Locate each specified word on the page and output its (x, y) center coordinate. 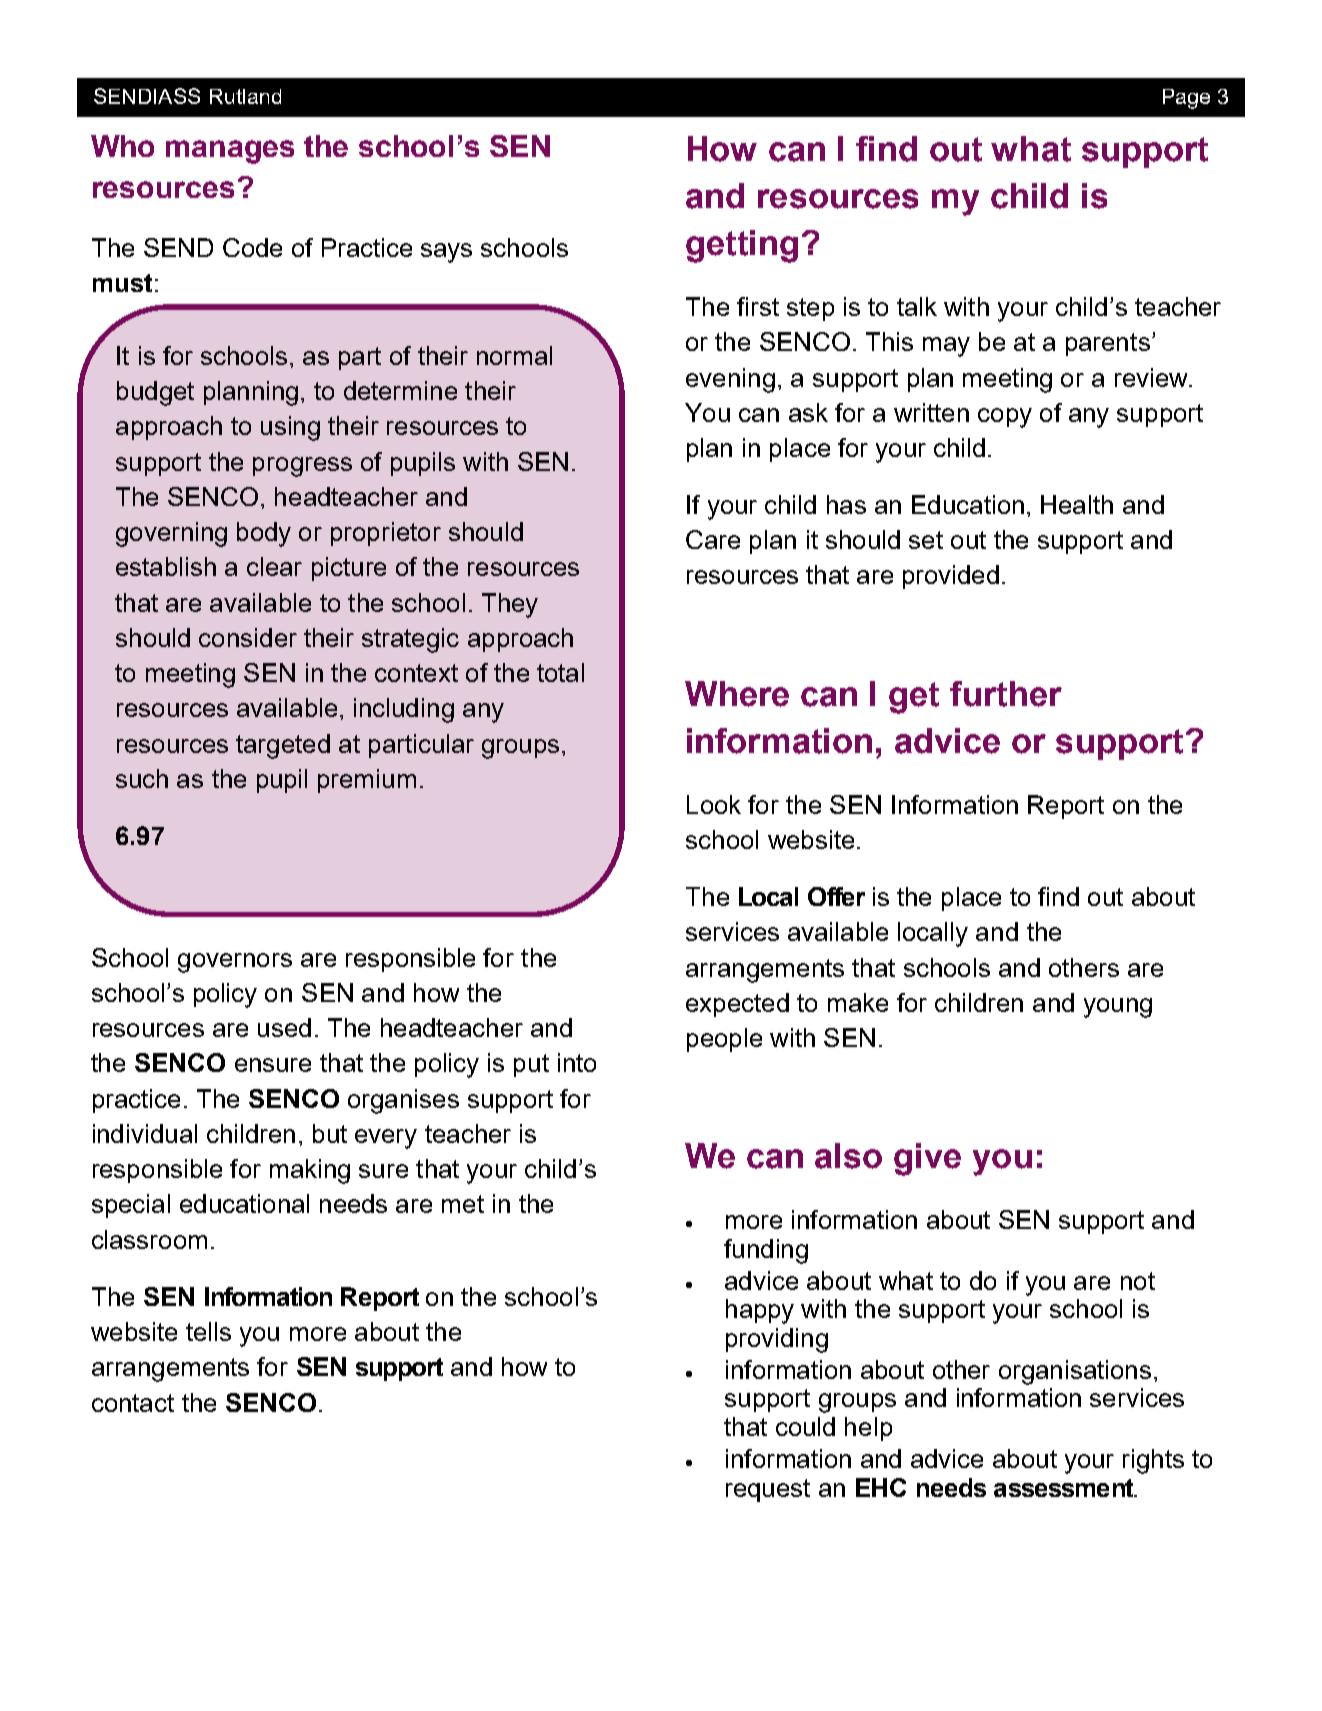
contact (133, 1403)
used (284, 1027)
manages (230, 152)
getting (742, 246)
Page (1186, 99)
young (1118, 1008)
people (724, 1040)
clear (274, 566)
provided (951, 577)
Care (713, 539)
